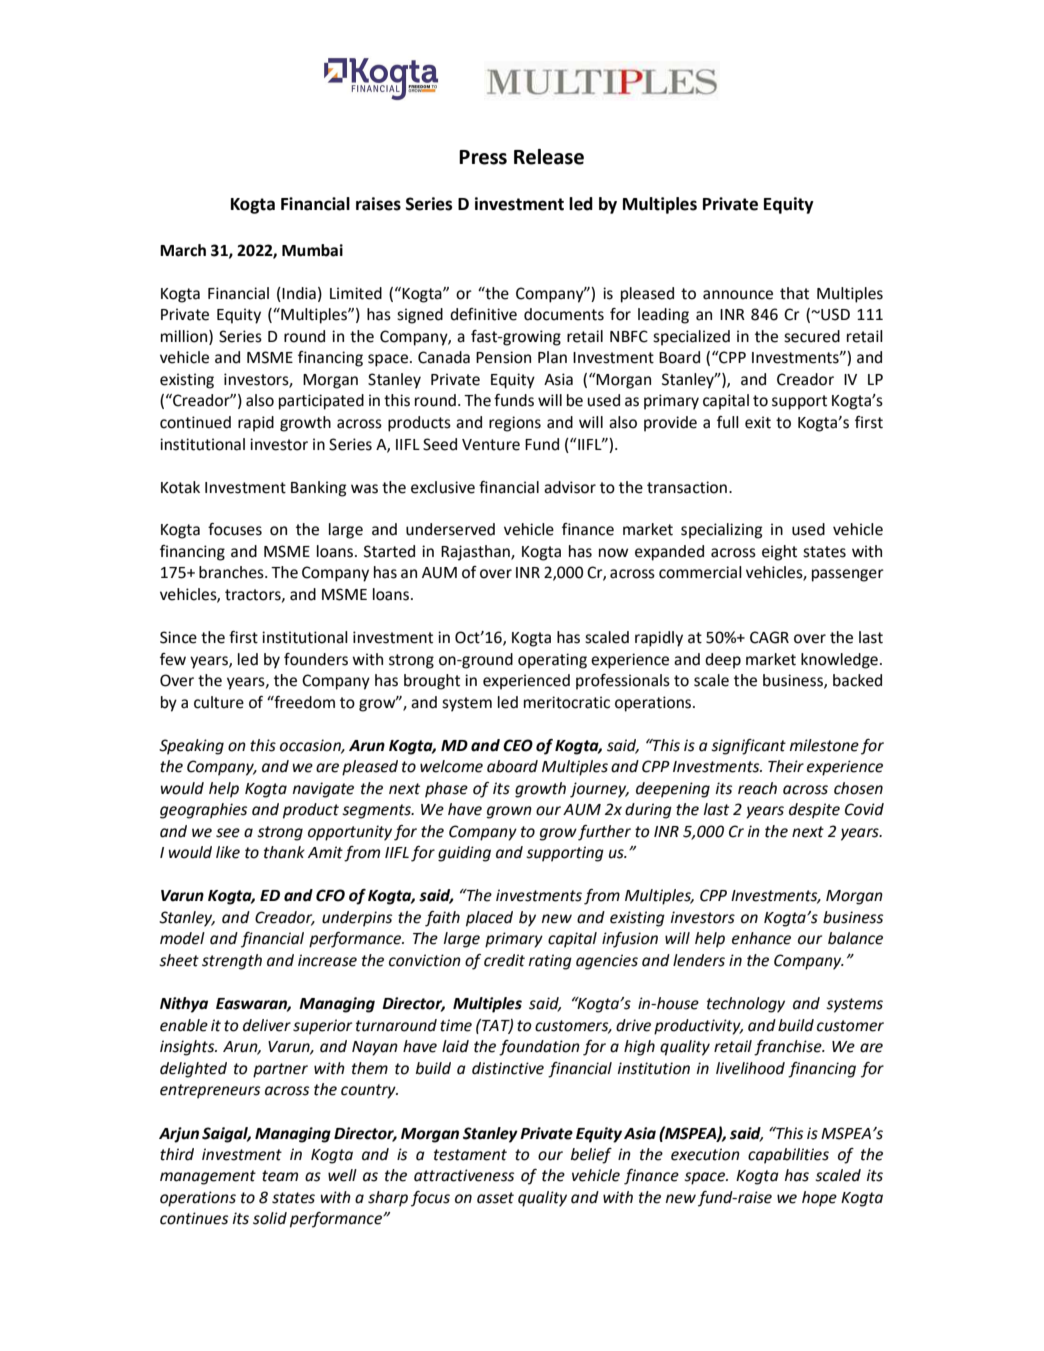 This document has height=1351, width=1044. What do you see at coordinates (503, 357) in the document?
I see `Pension` at bounding box center [503, 357].
